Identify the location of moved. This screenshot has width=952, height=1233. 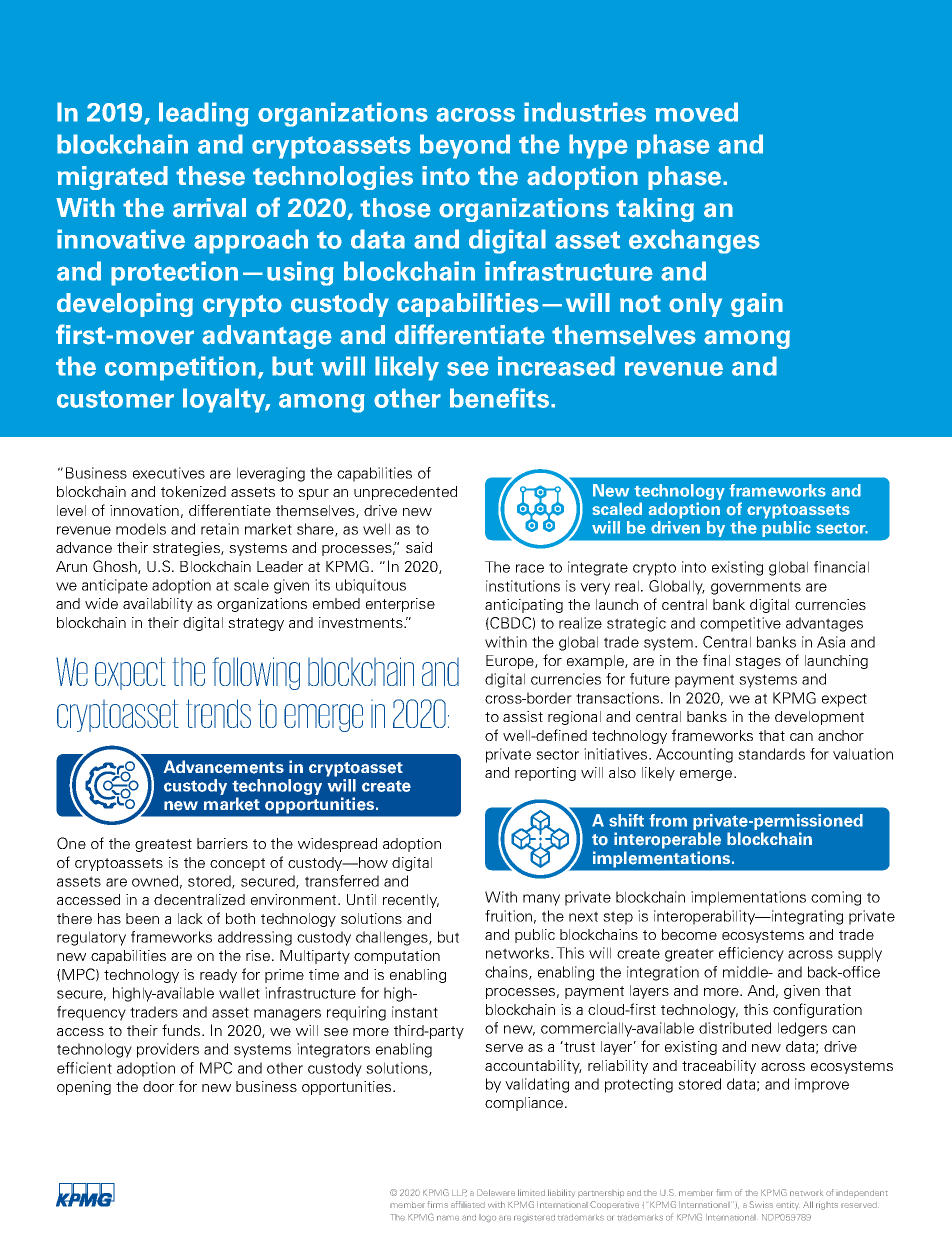
(696, 112).
